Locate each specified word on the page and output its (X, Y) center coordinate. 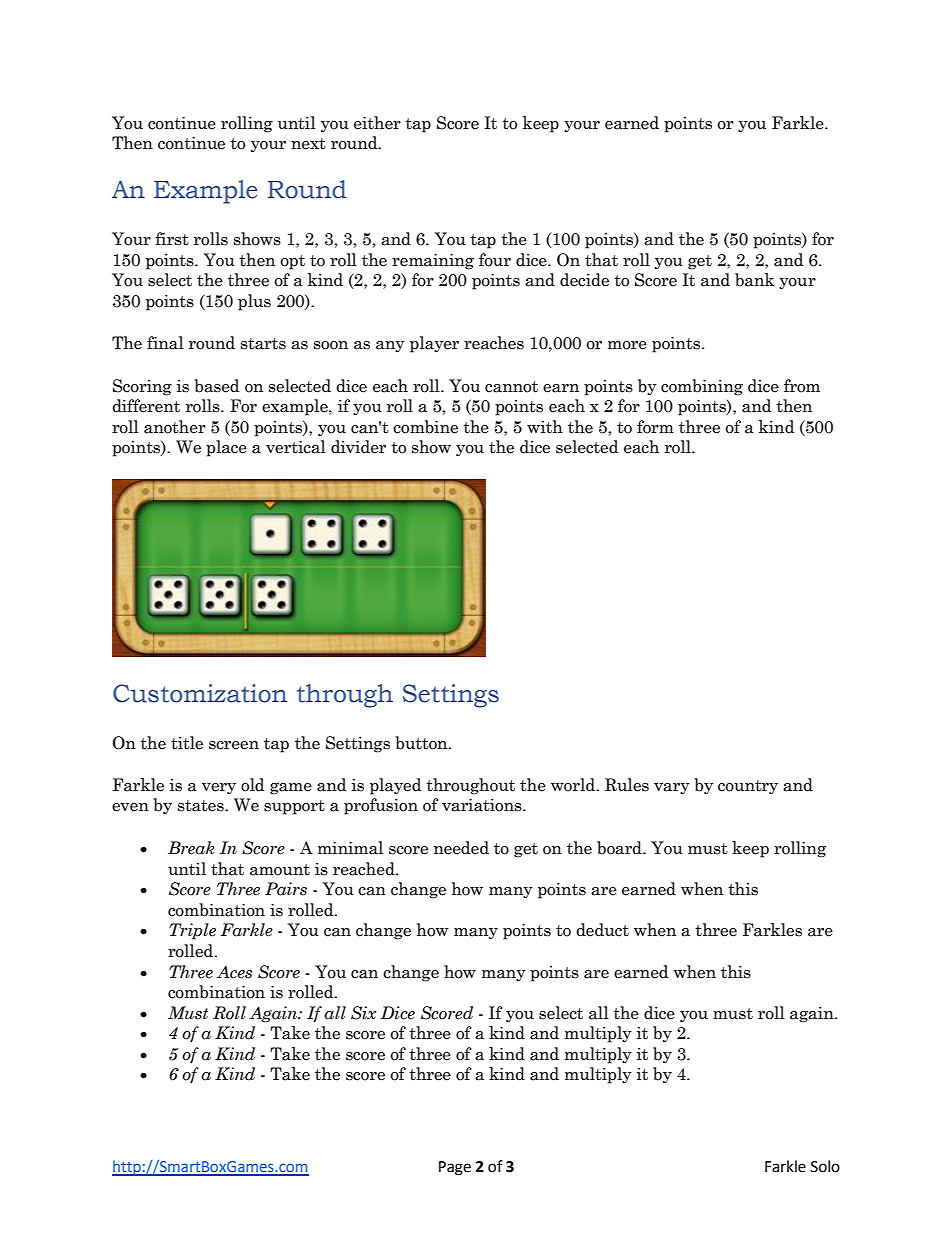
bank (754, 280)
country (748, 787)
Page (455, 1168)
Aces (234, 972)
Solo (825, 1166)
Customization (200, 693)
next (308, 144)
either (377, 123)
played (395, 786)
